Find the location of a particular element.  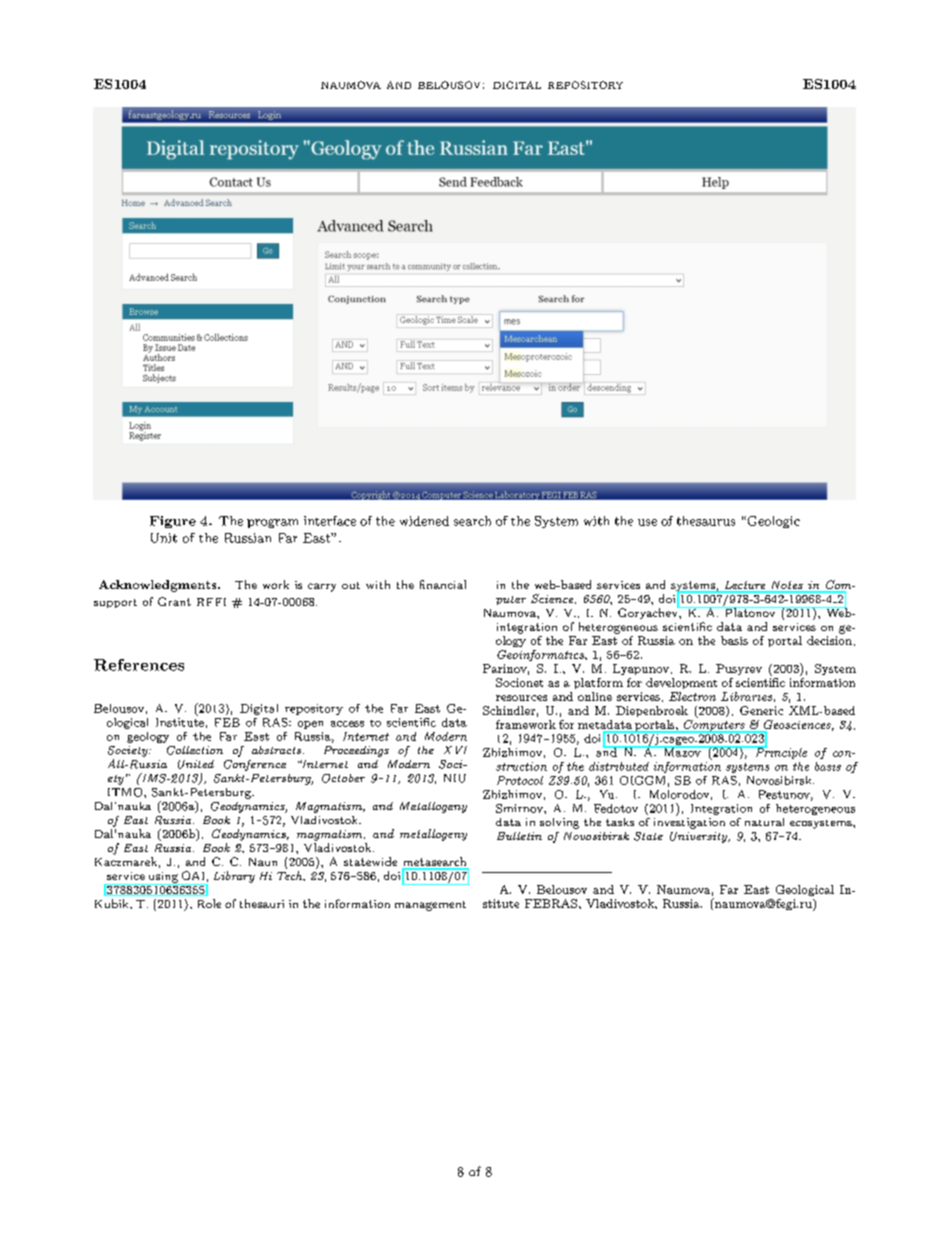

management is located at coordinates (430, 906).
